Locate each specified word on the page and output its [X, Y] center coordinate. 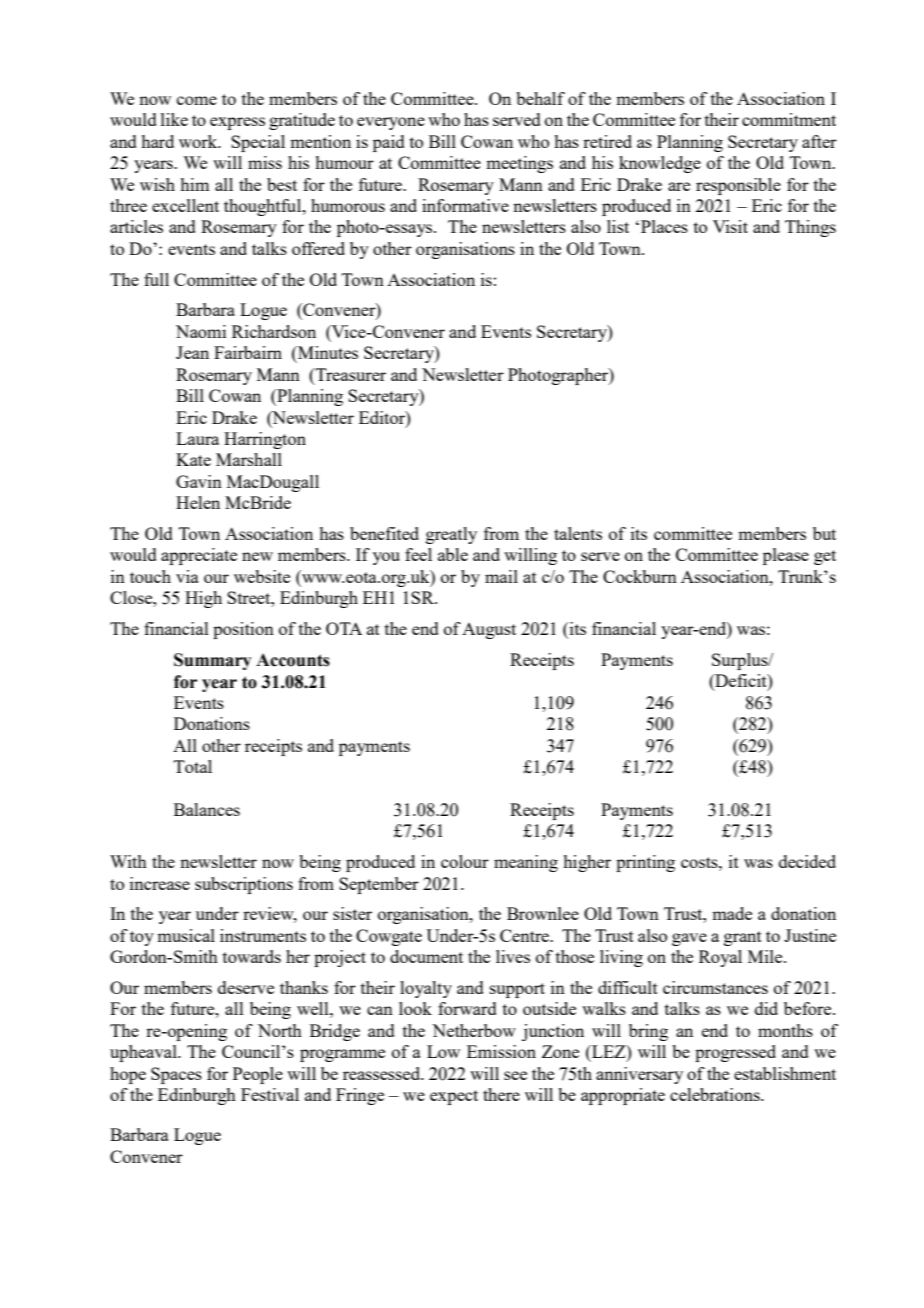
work [199, 141]
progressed [735, 1053]
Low [443, 1051]
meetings [519, 164]
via [187, 576]
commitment [789, 119]
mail [501, 576]
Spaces [176, 1075]
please [786, 556]
